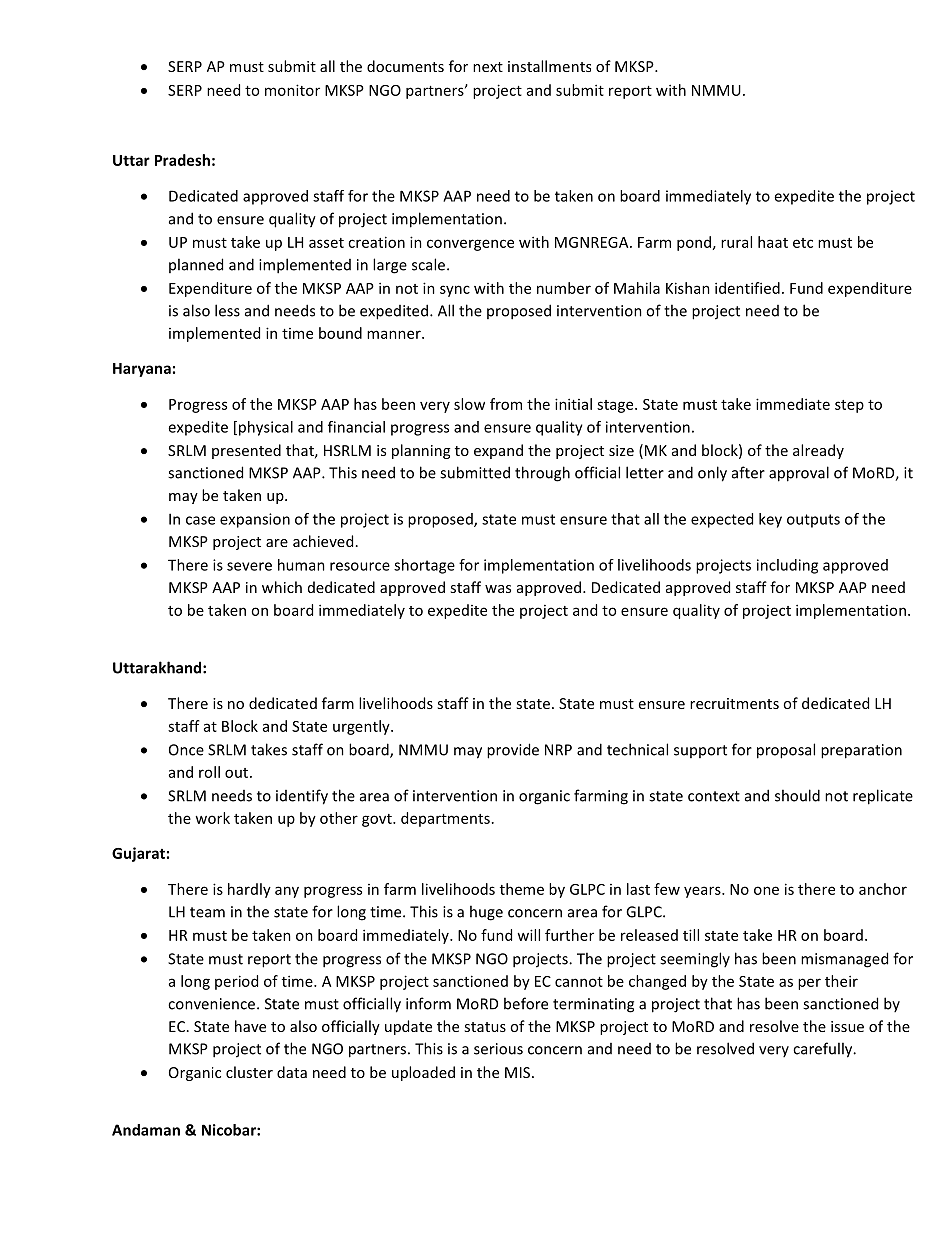 The image size is (952, 1233). I want to click on including, so click(787, 566).
